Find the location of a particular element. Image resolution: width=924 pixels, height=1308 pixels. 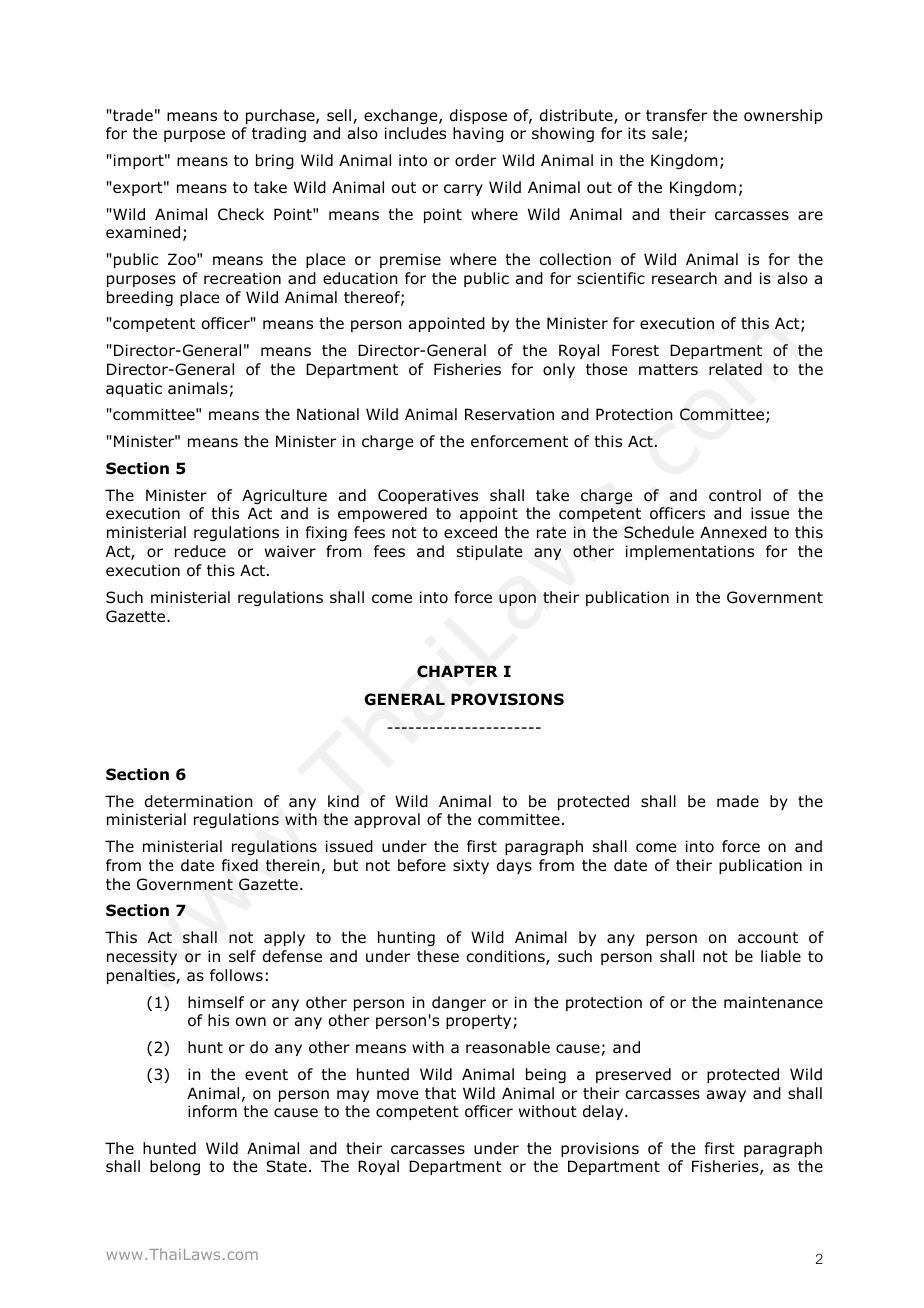

related is located at coordinates (735, 369).
